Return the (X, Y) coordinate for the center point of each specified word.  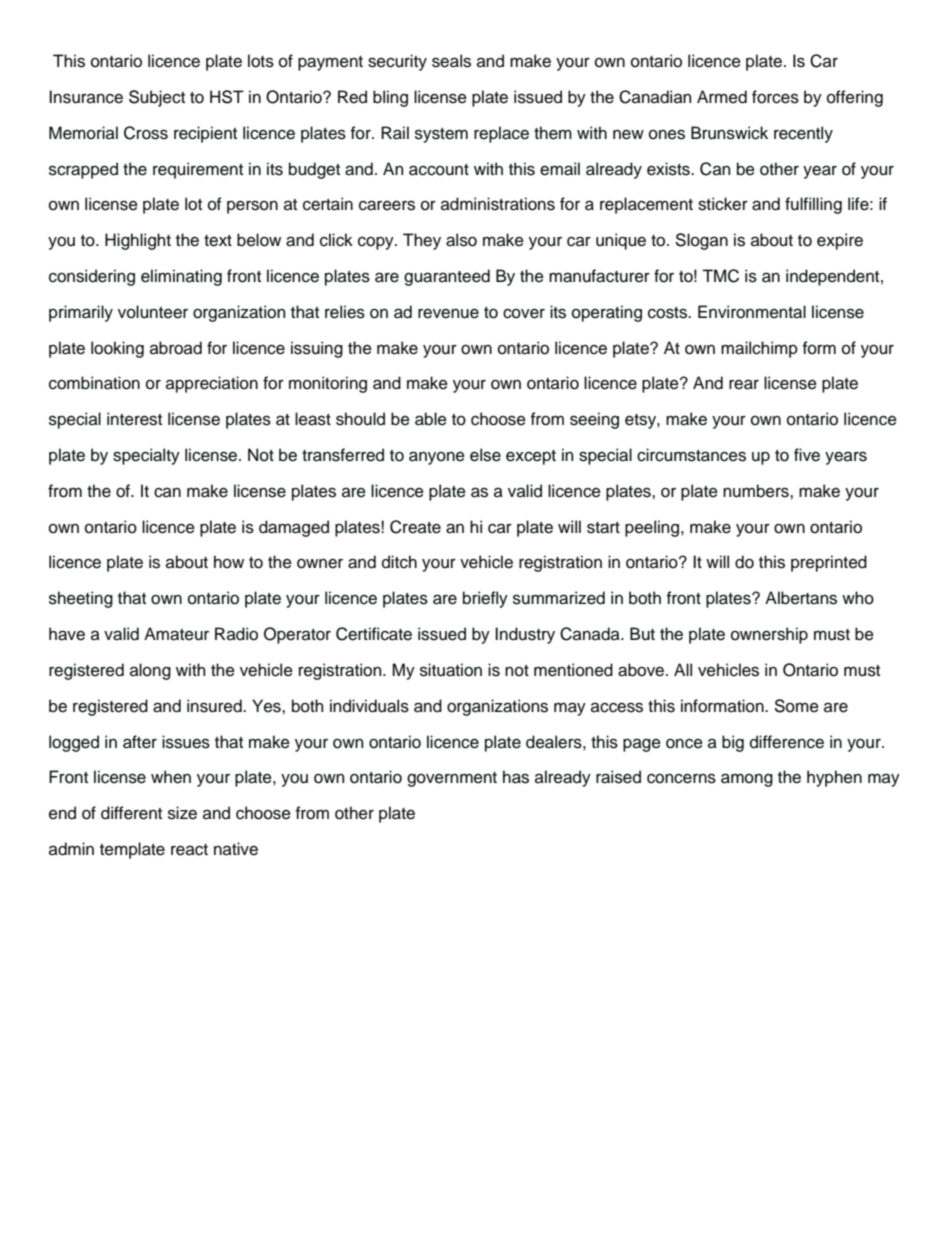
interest (134, 419)
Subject (157, 98)
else (485, 455)
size (182, 813)
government (452, 779)
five (807, 455)
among (747, 780)
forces (775, 97)
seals (451, 61)
